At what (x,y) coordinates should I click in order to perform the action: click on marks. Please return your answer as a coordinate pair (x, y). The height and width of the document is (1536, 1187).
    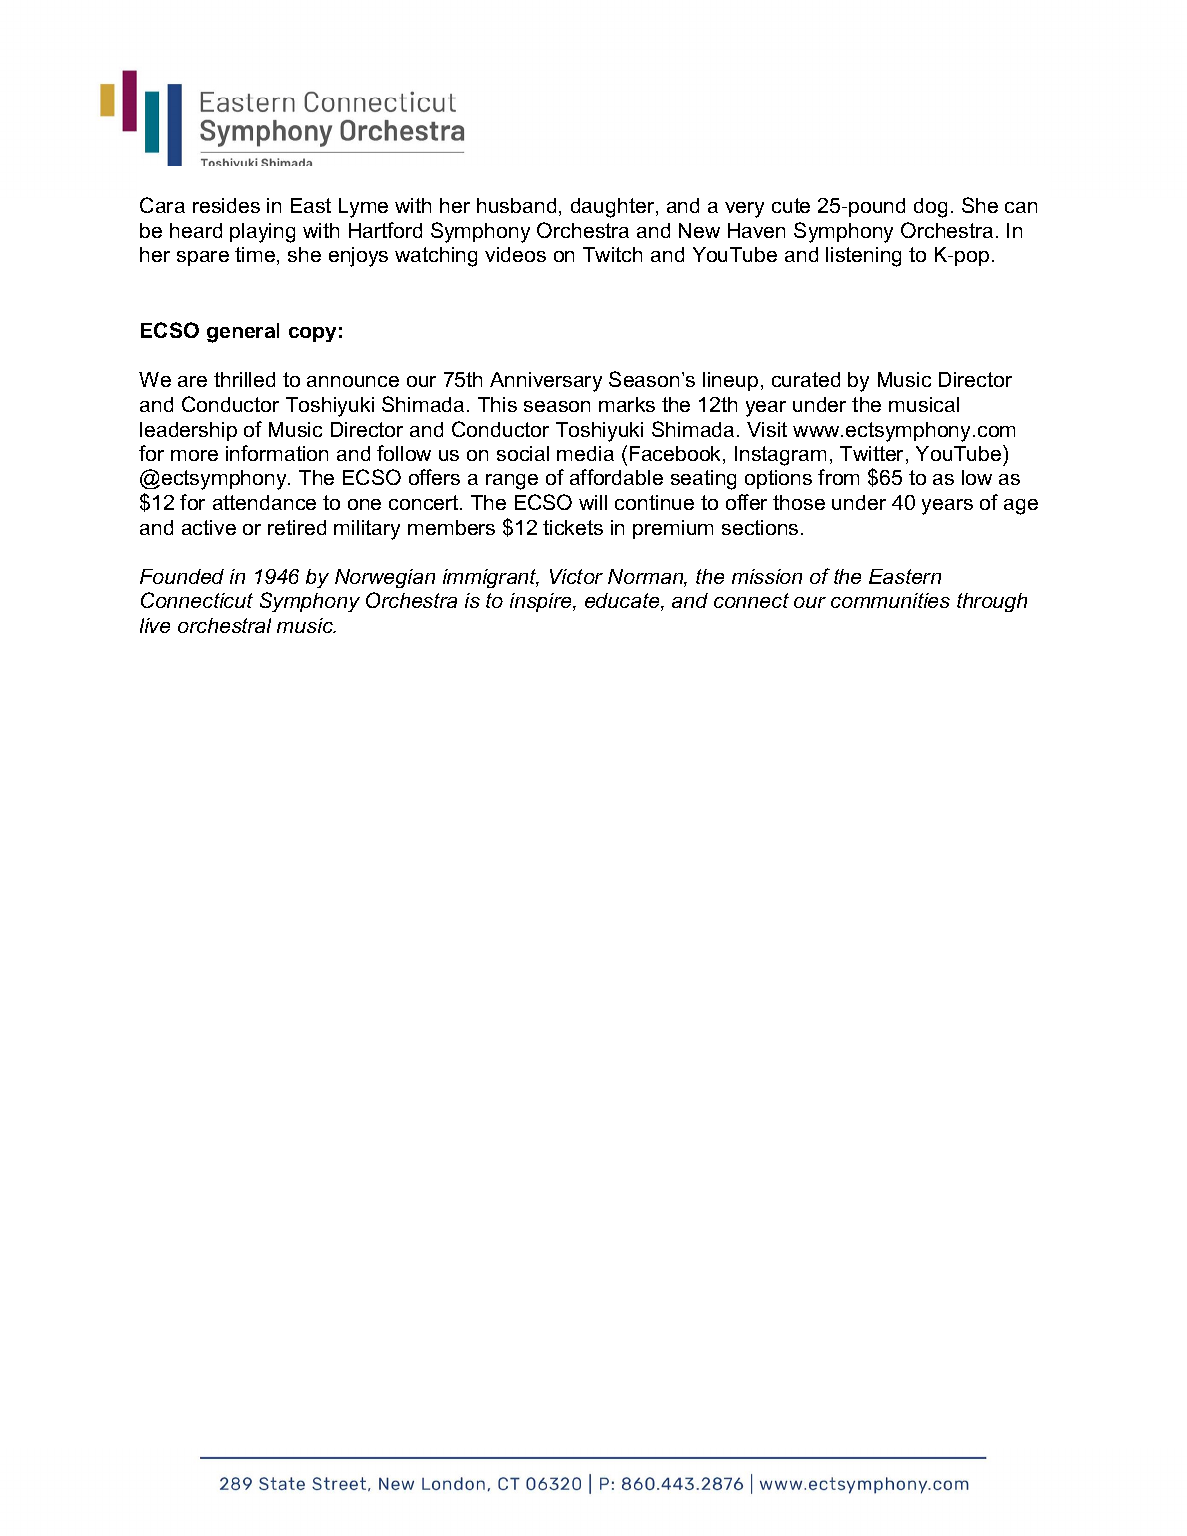
    Looking at the image, I should click on (627, 404).
